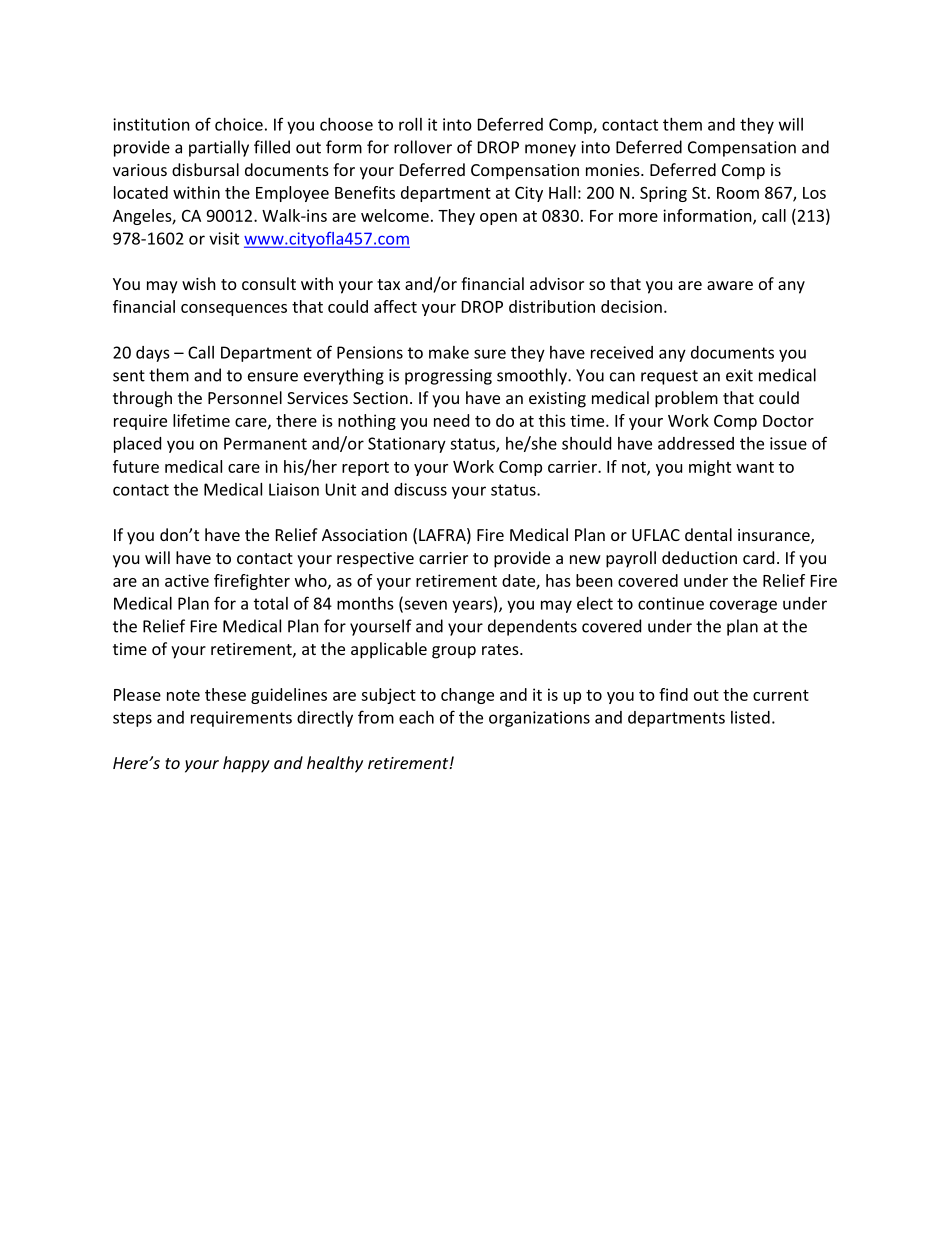 The image size is (952, 1233). I want to click on wish, so click(199, 283).
